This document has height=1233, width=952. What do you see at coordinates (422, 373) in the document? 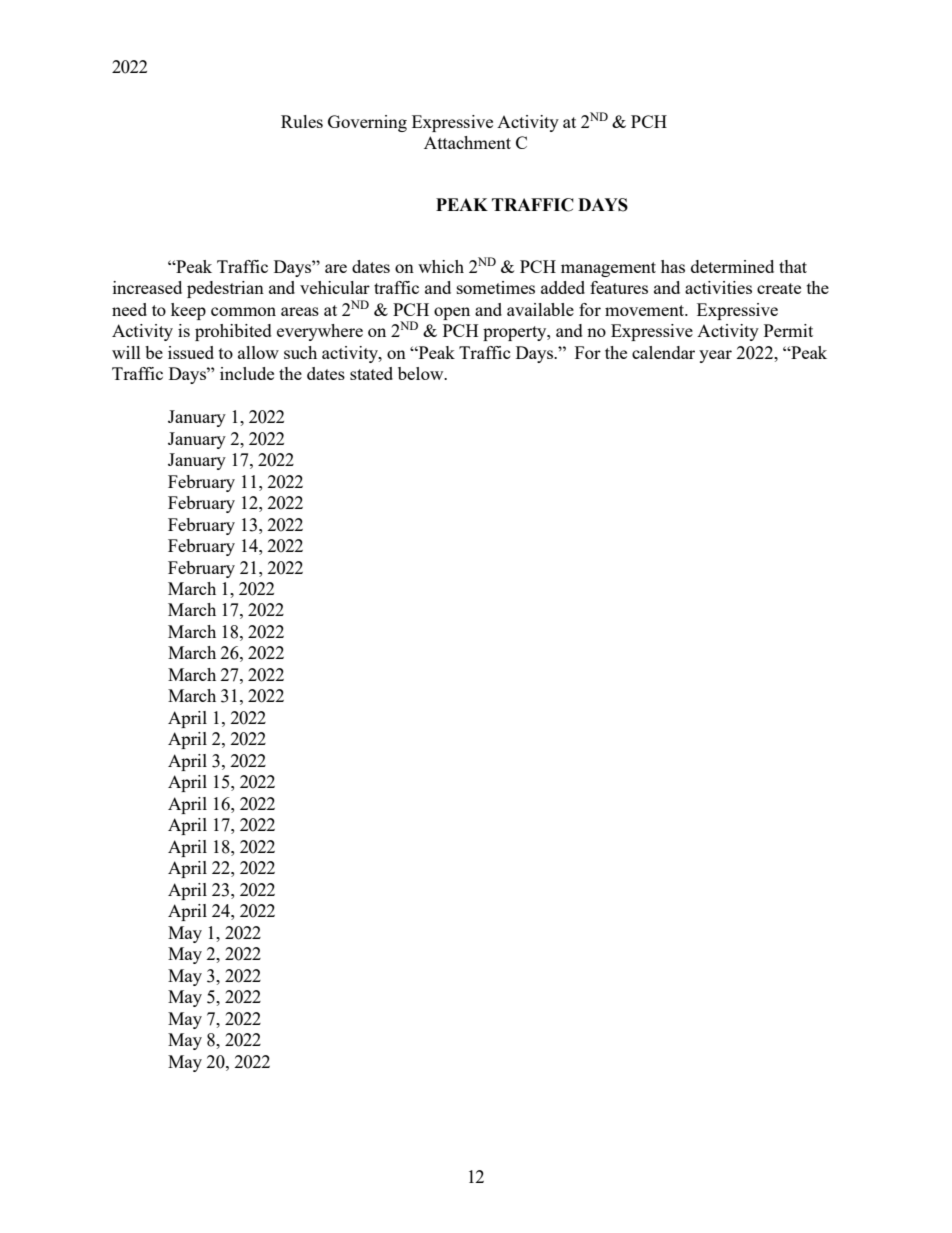
I see `below` at bounding box center [422, 373].
